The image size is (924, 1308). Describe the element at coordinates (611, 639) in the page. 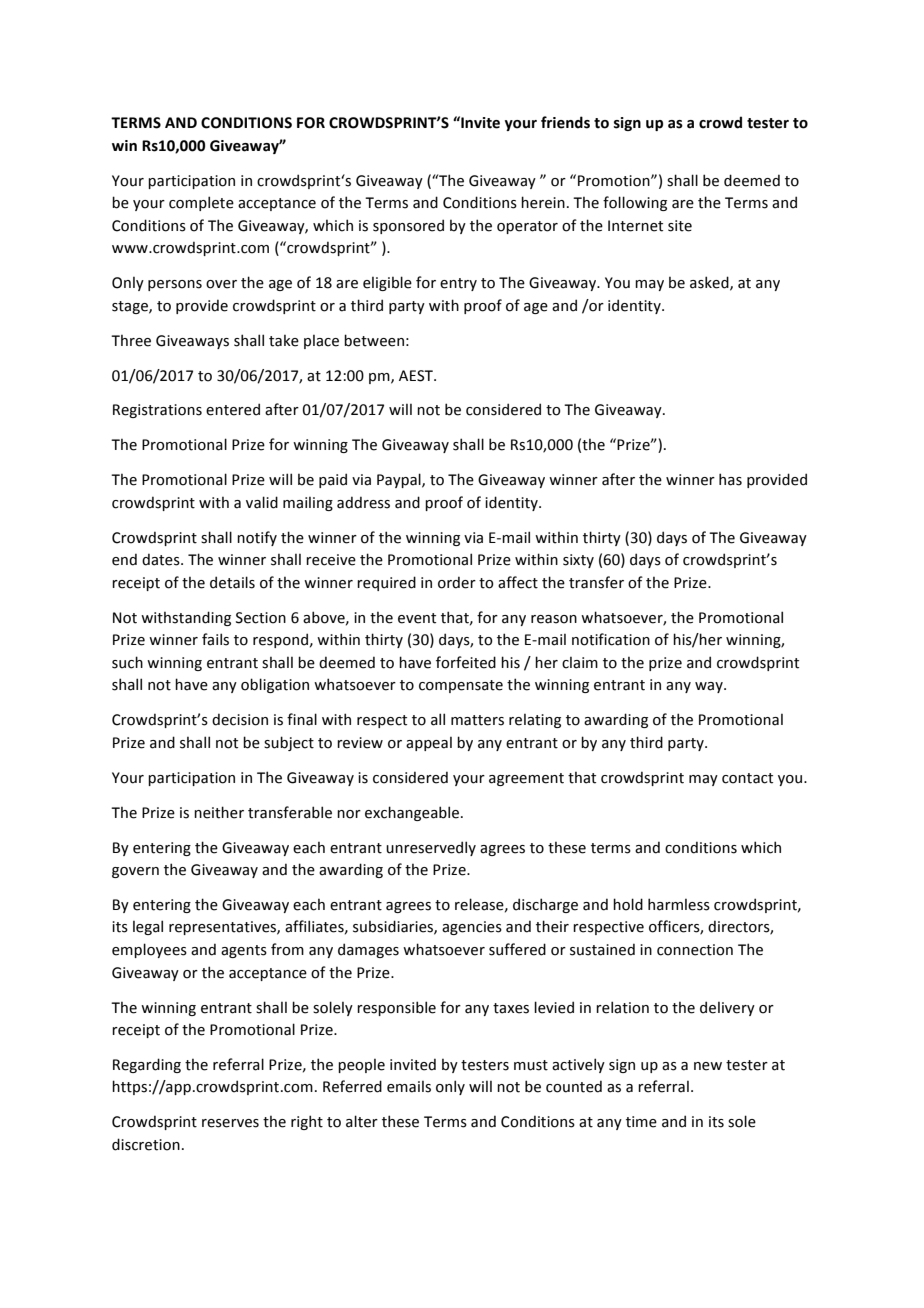

I see `notification` at that location.
